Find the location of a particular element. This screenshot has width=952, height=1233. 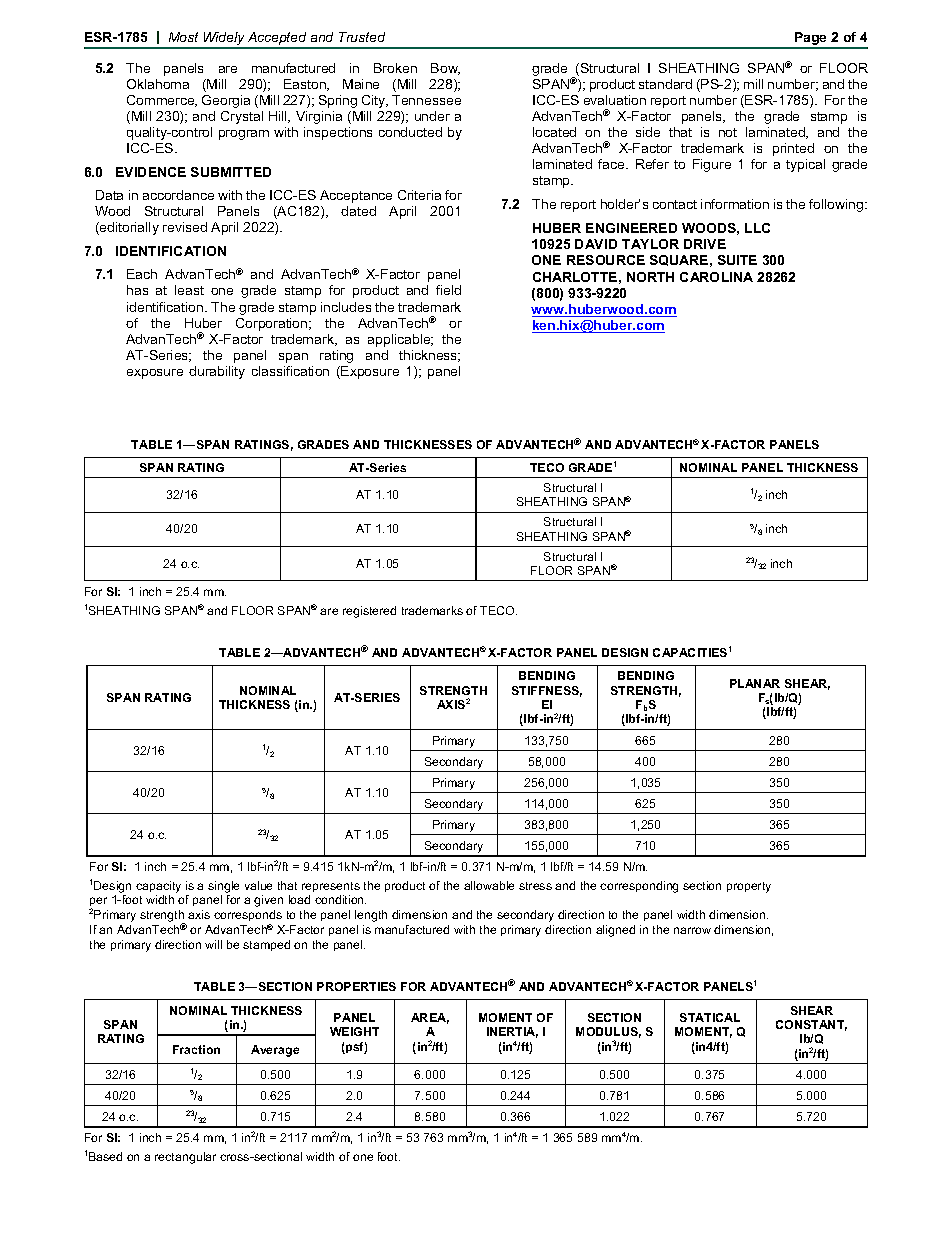

field is located at coordinates (448, 290).
